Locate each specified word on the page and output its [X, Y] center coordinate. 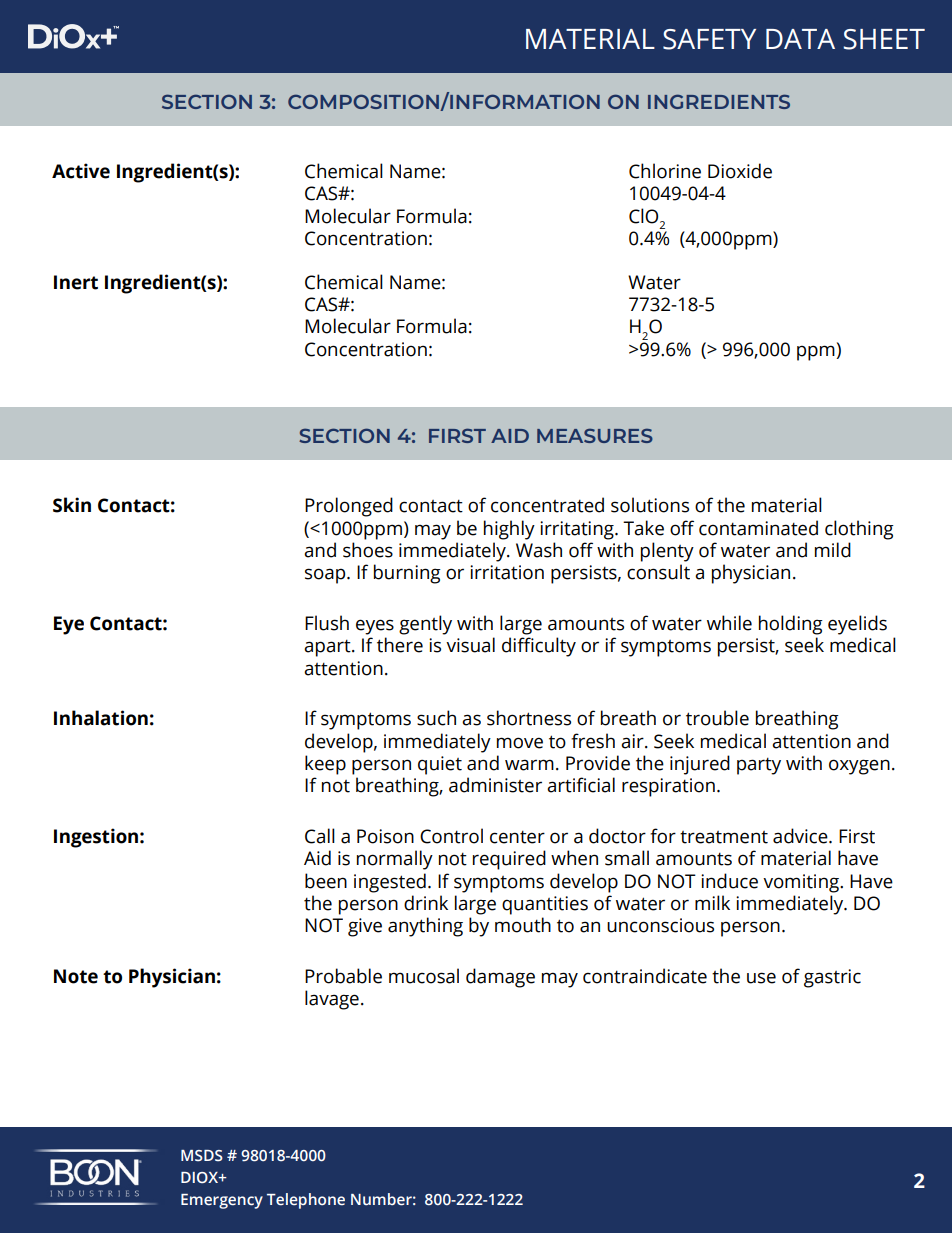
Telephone [306, 1201]
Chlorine [665, 171]
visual [470, 645]
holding [791, 625]
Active [81, 171]
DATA [800, 39]
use [761, 978]
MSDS [202, 1156]
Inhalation [101, 718]
